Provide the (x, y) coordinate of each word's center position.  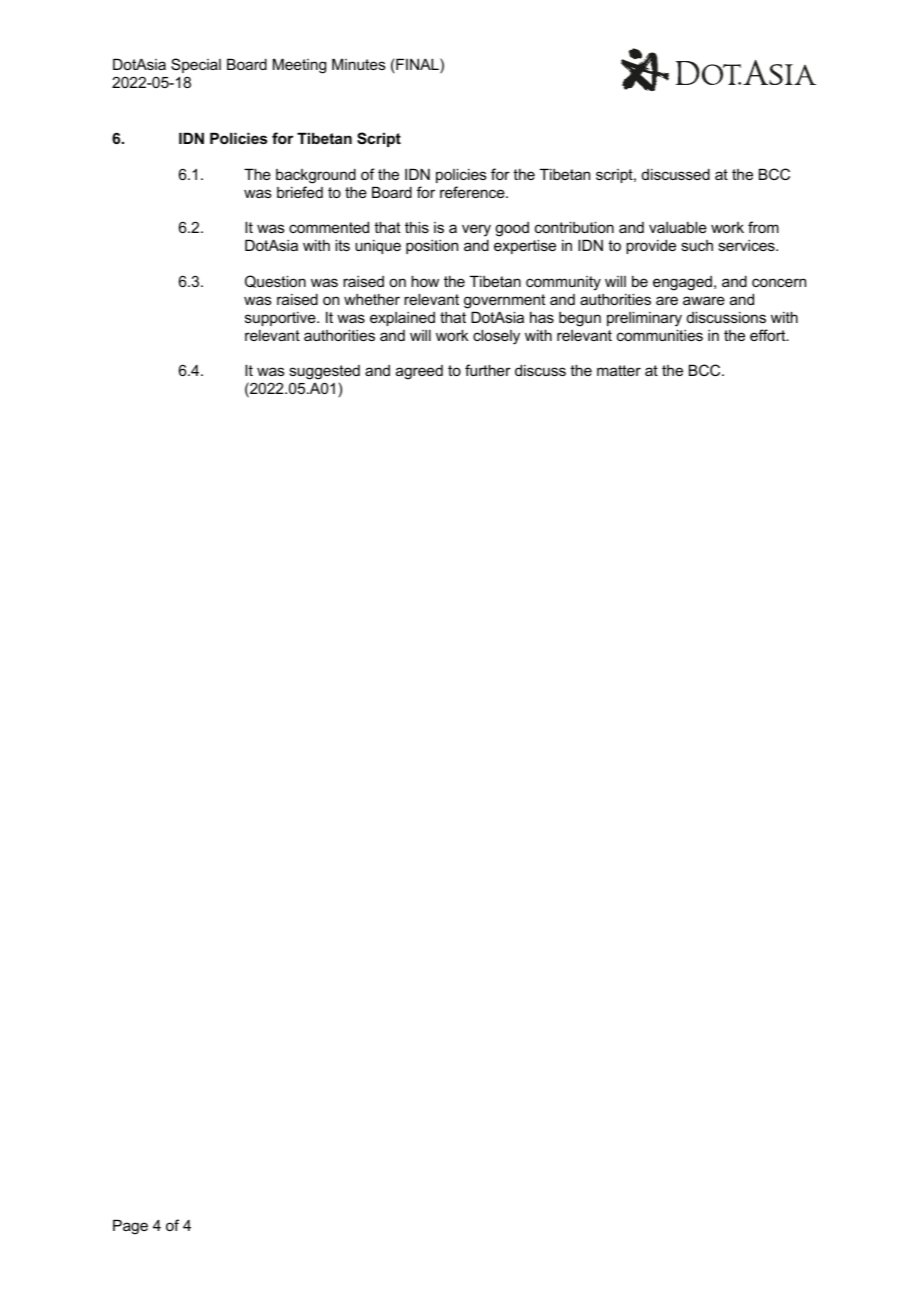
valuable (678, 227)
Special (196, 65)
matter (619, 370)
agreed (419, 372)
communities (660, 335)
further (488, 370)
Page (130, 1227)
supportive (281, 318)
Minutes (359, 64)
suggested (324, 374)
